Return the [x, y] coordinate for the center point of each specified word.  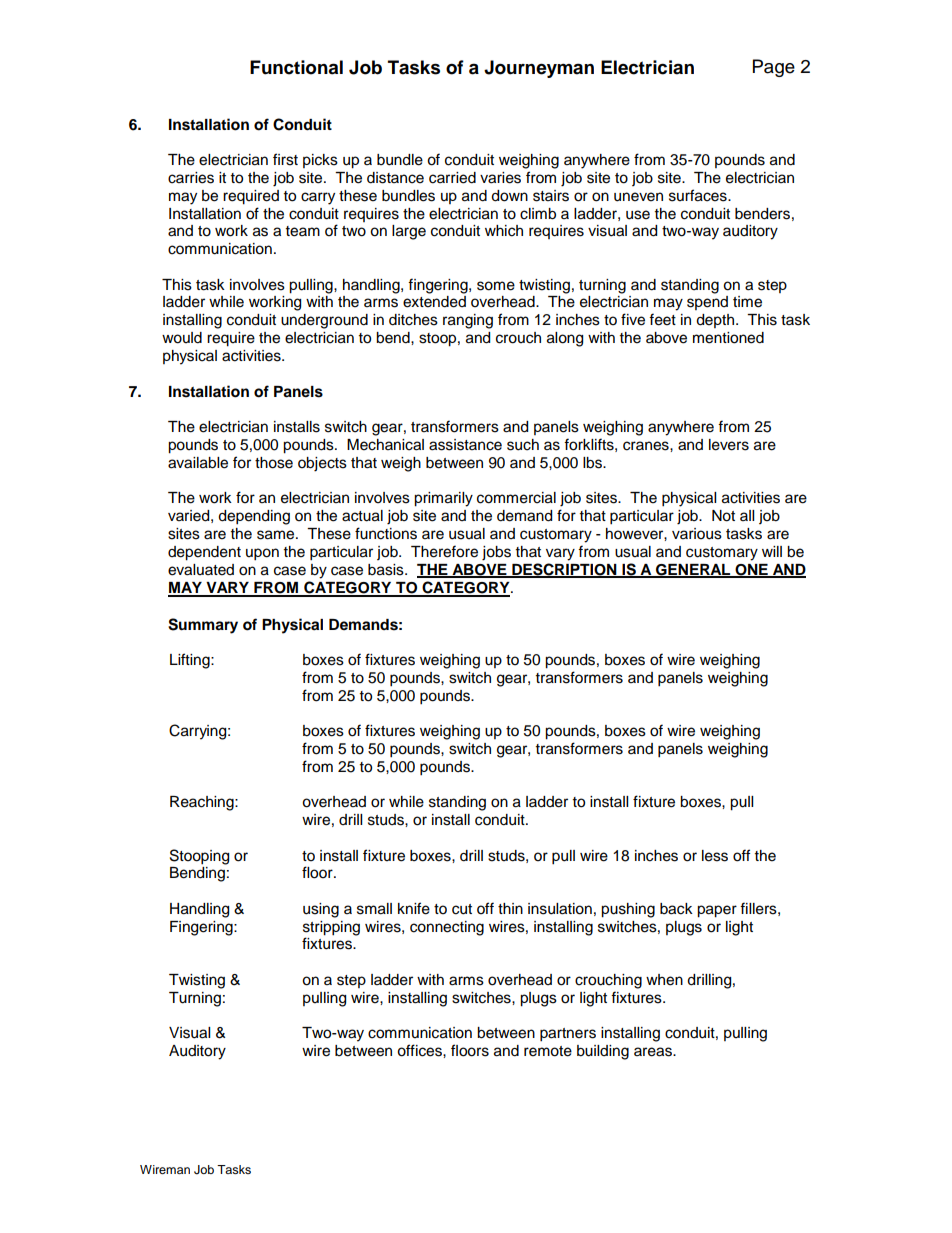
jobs [496, 553]
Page [774, 68]
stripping [331, 928]
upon [262, 554]
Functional [296, 67]
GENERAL [693, 571]
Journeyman [539, 69]
